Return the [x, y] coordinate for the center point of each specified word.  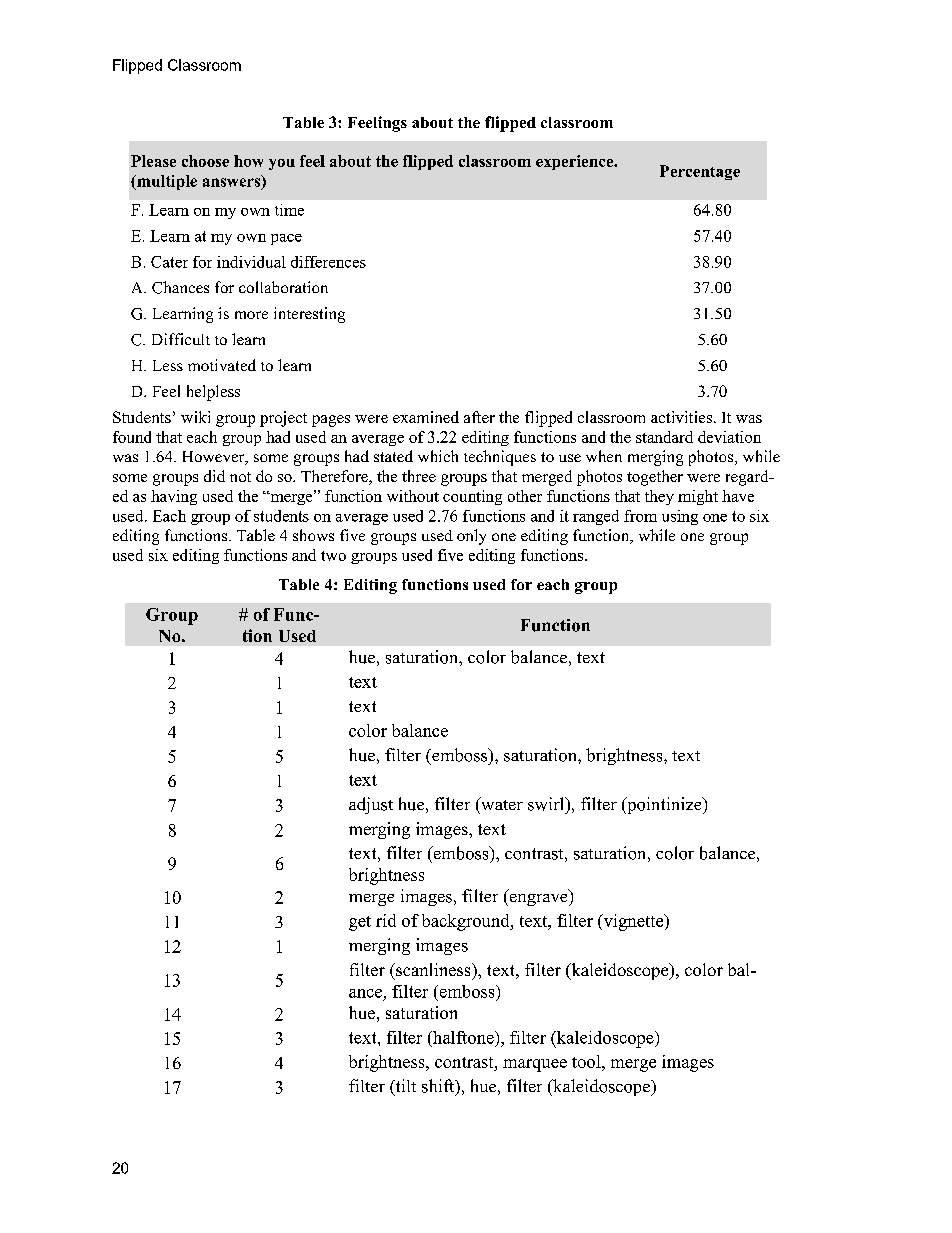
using [680, 517]
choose [205, 161]
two [333, 556]
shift [439, 1087]
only [471, 537]
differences [328, 262]
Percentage [700, 172]
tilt [404, 1087]
